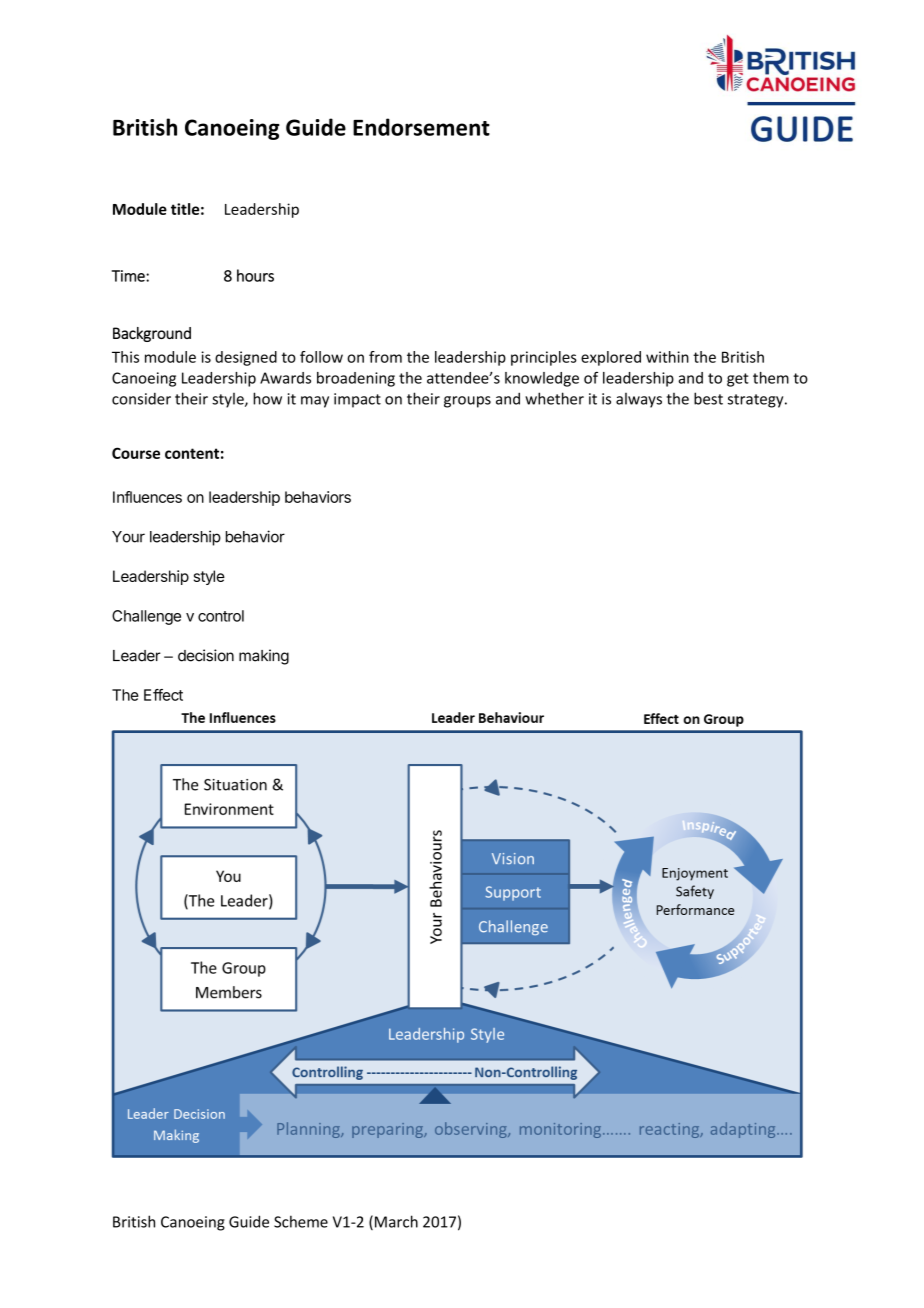 The height and width of the screenshot is (1308, 924). I want to click on whether, so click(554, 398).
